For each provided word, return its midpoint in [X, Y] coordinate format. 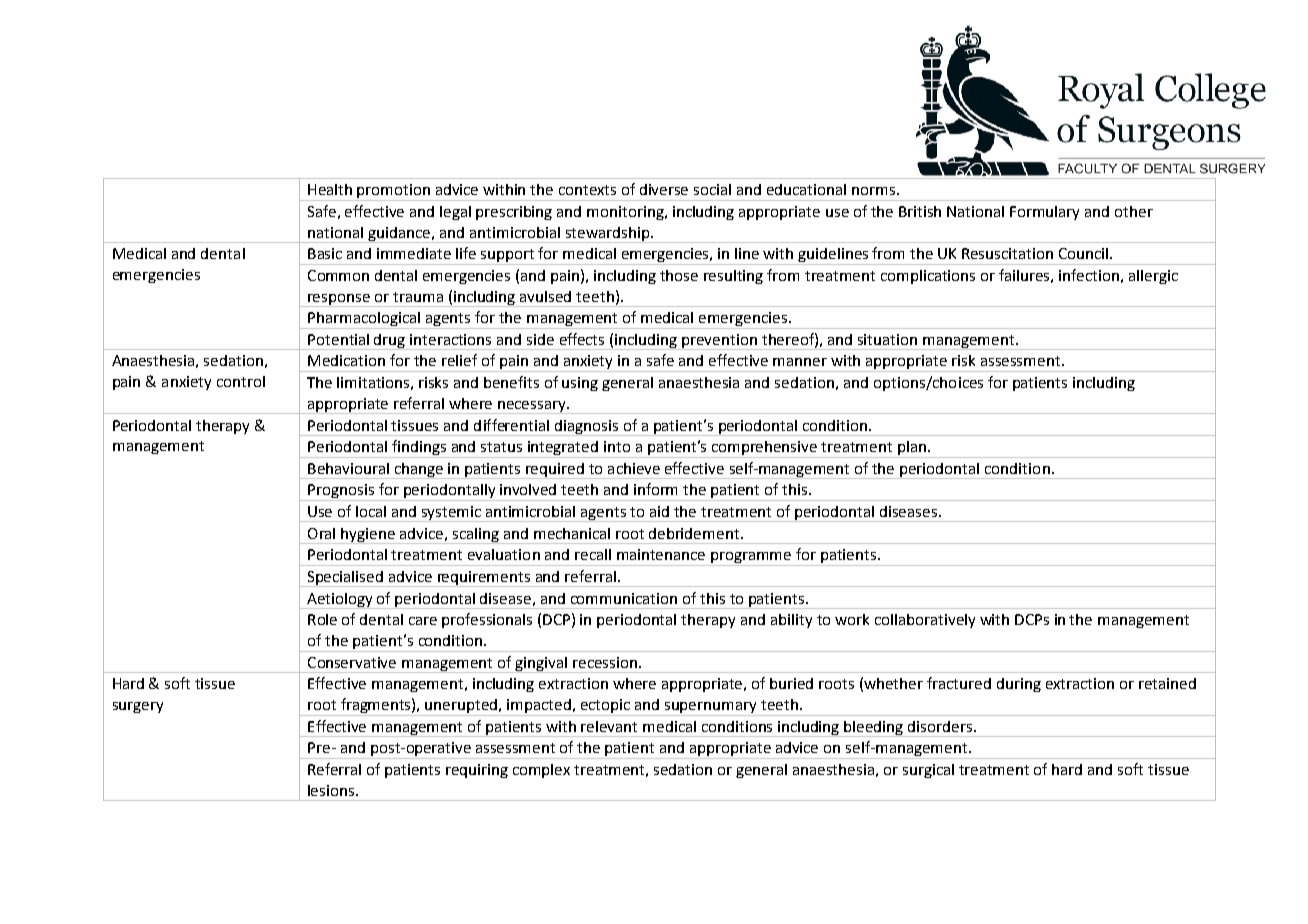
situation [887, 339]
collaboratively [925, 621]
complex [541, 771]
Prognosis [341, 492]
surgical [928, 771]
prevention [719, 342]
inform [655, 489]
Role [322, 619]
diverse [664, 189]
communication [624, 598]
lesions [332, 790]
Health [330, 189]
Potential [338, 339]
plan [912, 449]
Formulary [1044, 213]
